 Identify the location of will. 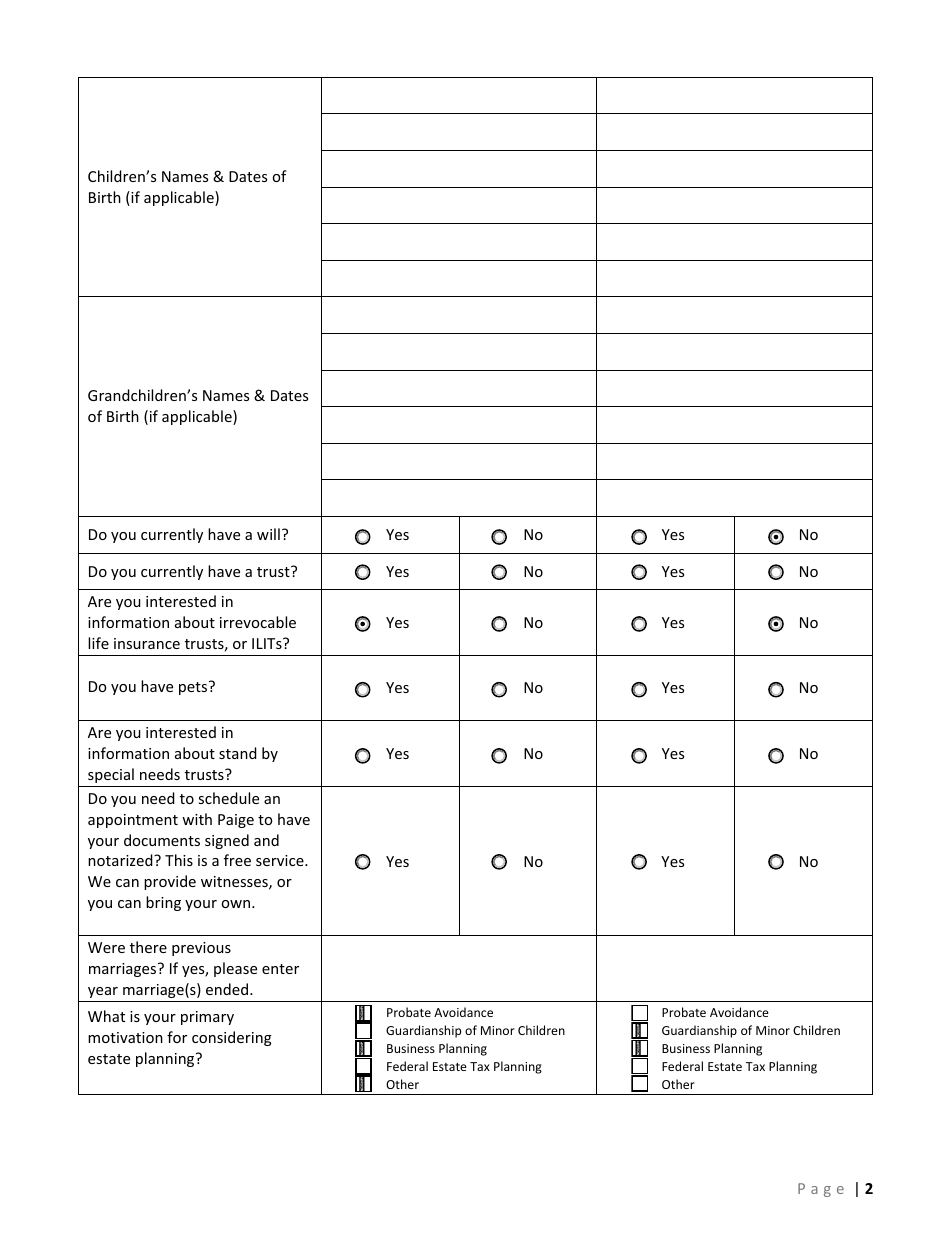
(268, 534).
